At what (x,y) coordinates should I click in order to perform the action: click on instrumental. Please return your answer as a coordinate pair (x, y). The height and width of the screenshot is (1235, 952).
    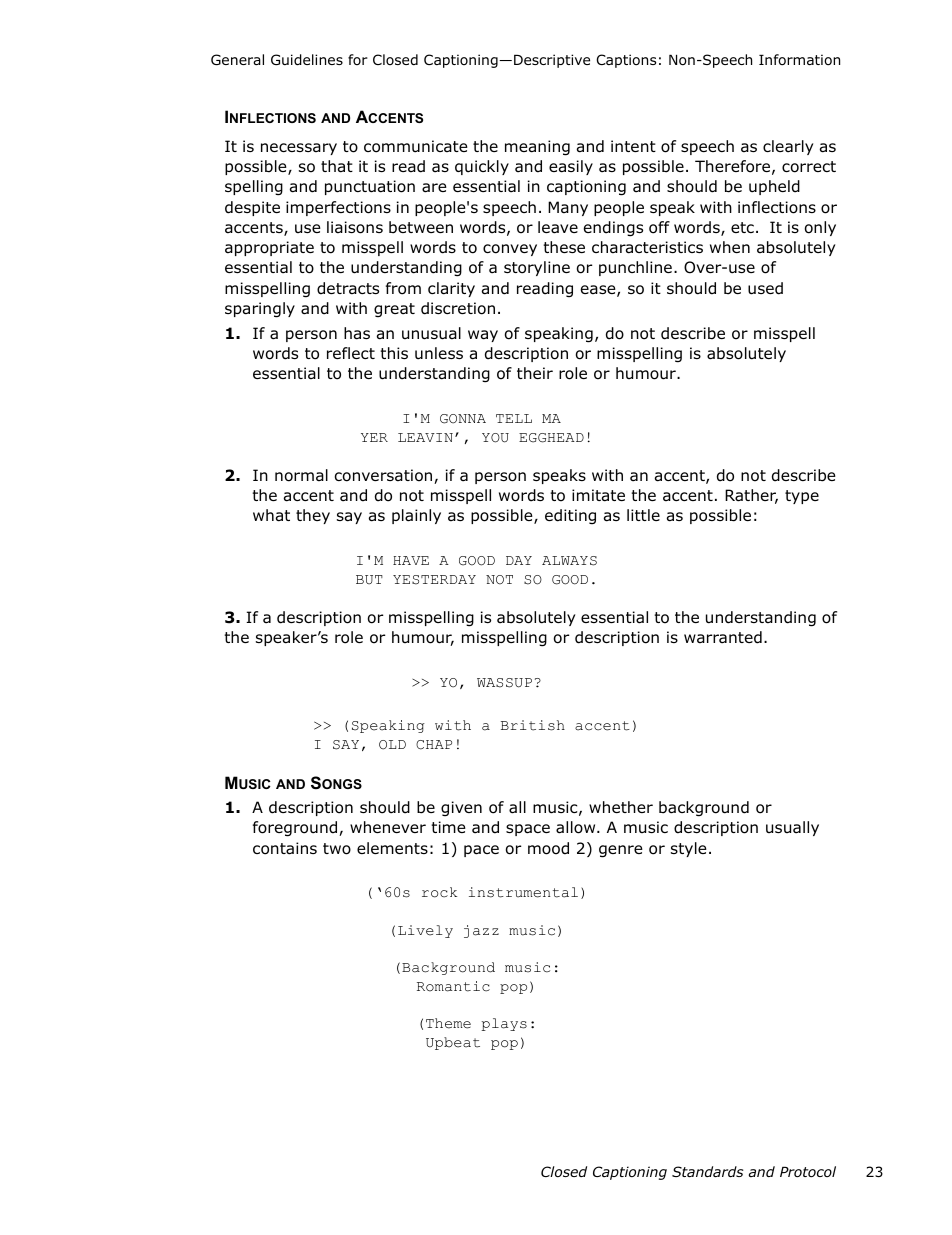
    Looking at the image, I should click on (523, 892).
